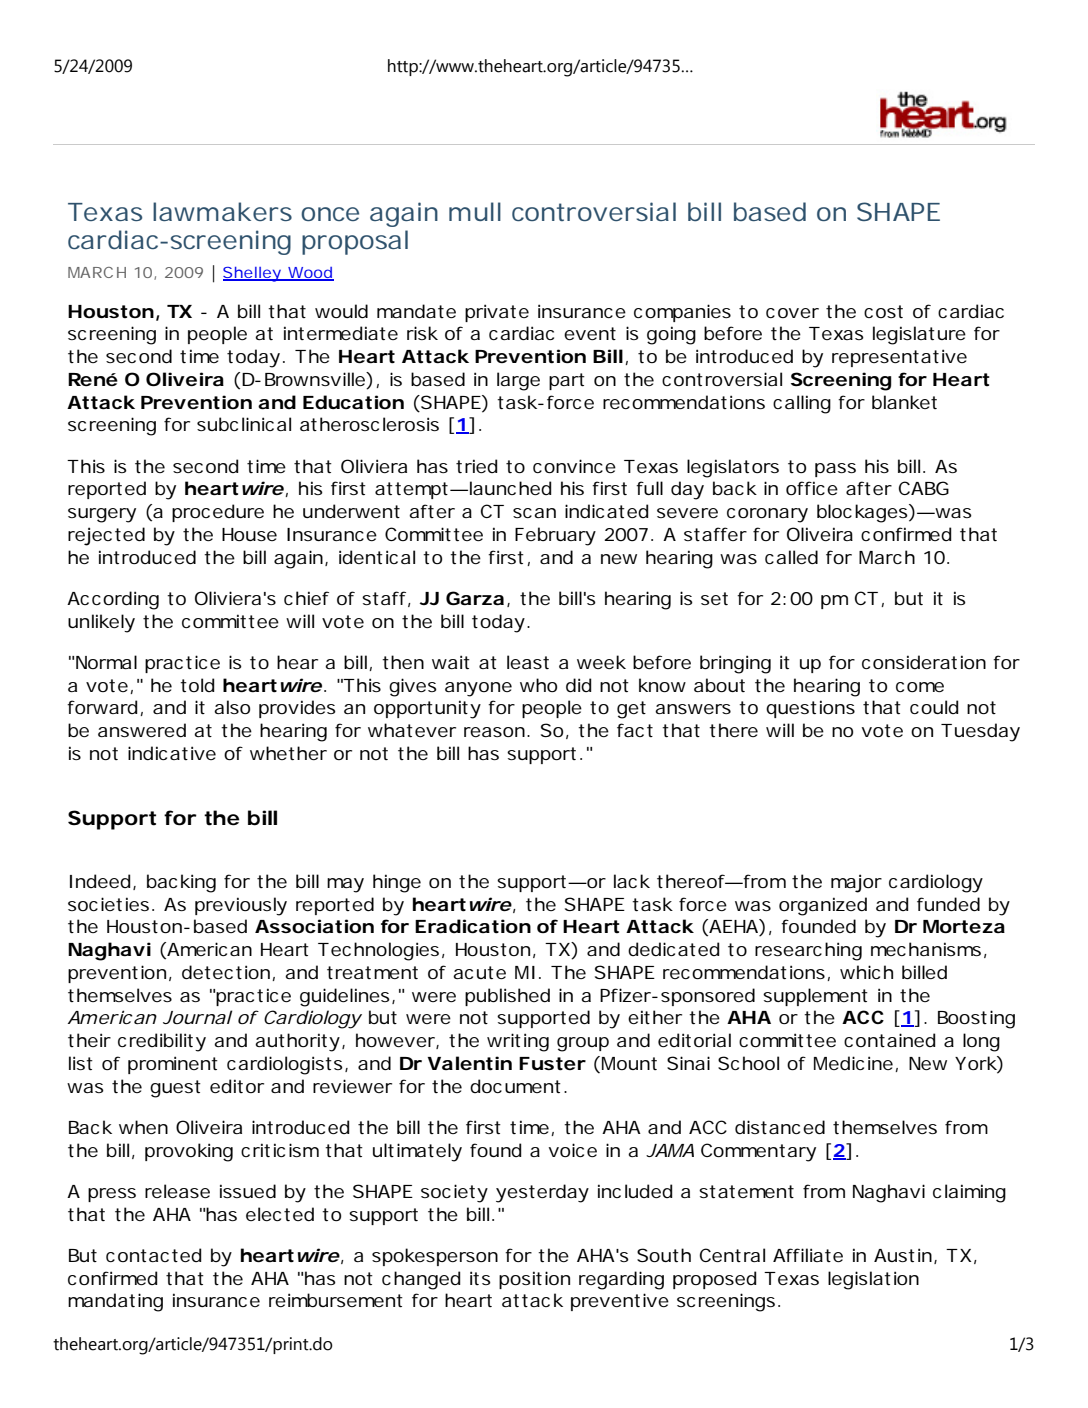  Describe the element at coordinates (153, 1255) in the image. I see `contacted` at that location.
